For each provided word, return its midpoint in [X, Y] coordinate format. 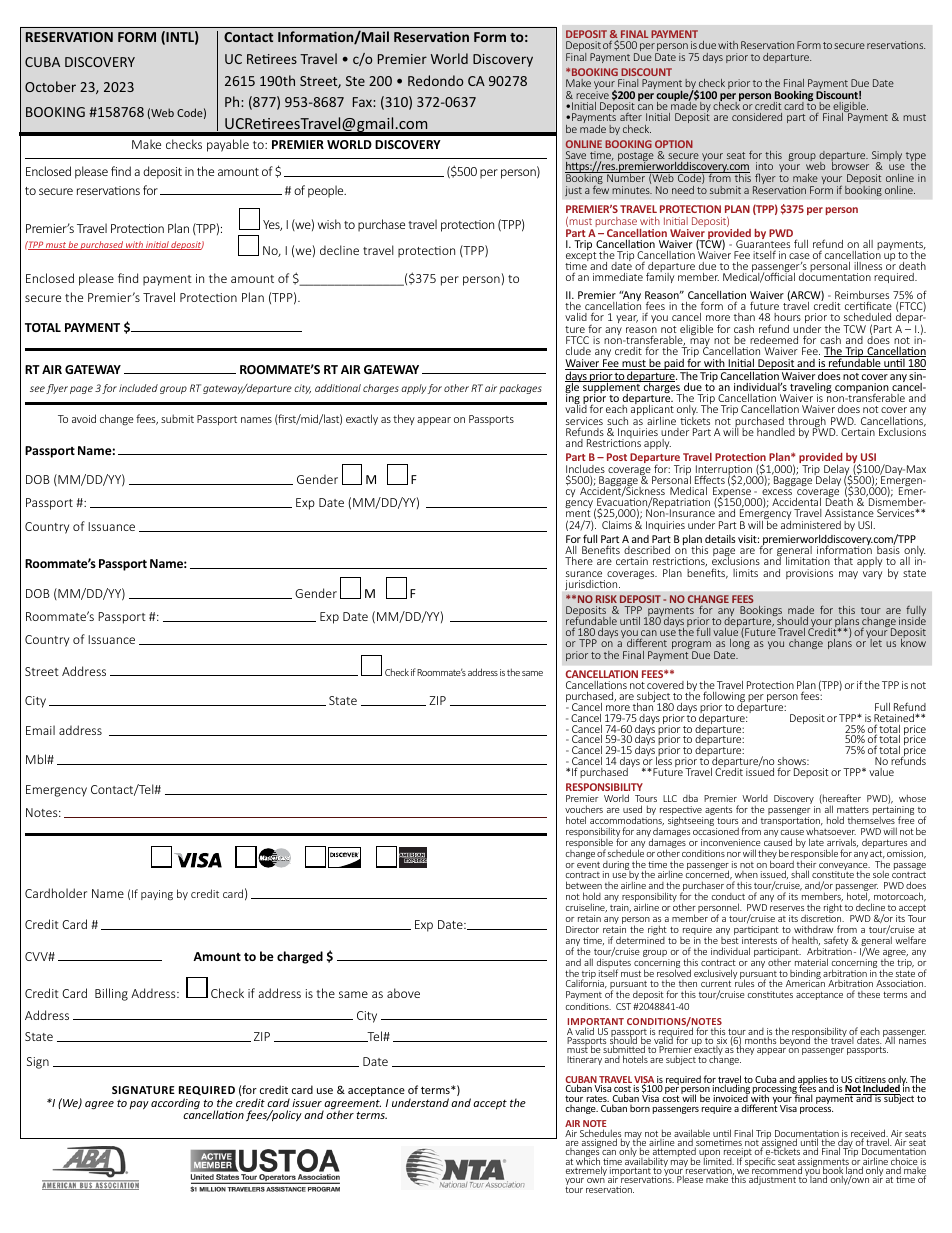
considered [757, 117]
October [50, 86]
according [175, 1103]
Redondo [436, 80]
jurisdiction [592, 585]
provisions [809, 574]
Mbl [37, 759]
